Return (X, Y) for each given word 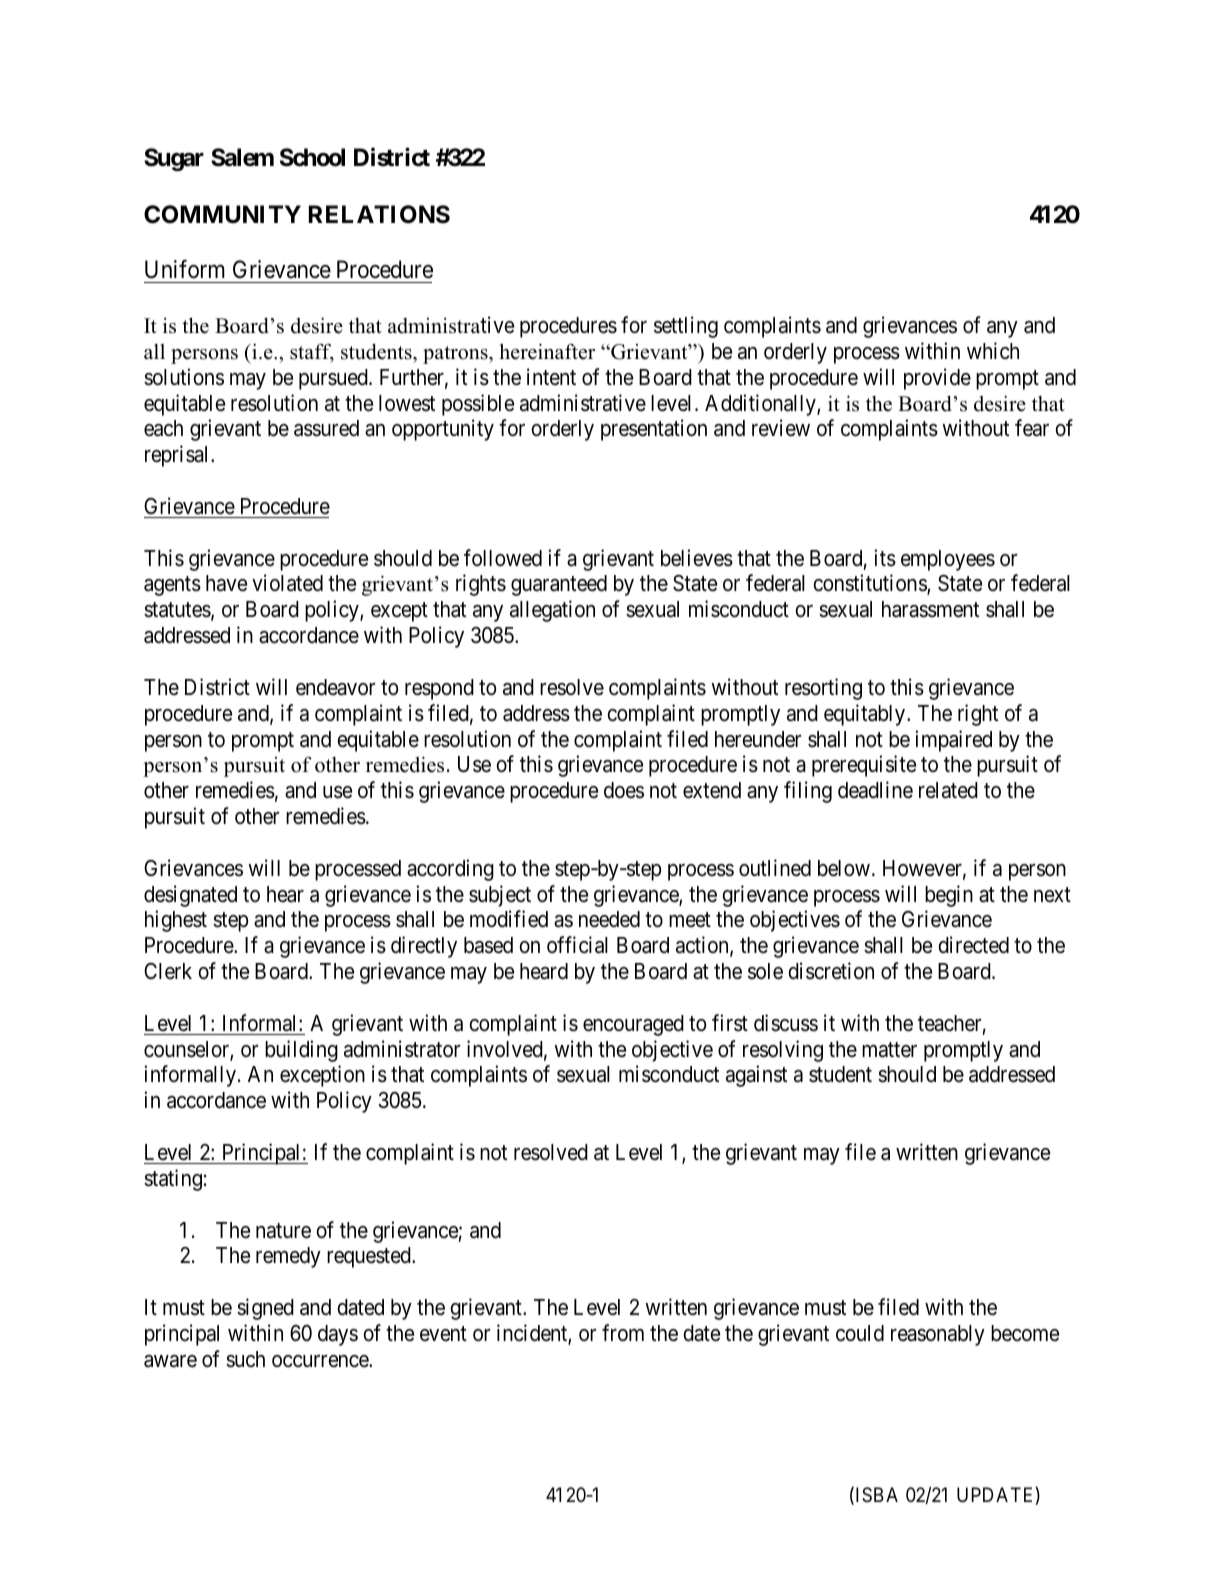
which (993, 351)
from (623, 1332)
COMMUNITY (222, 214)
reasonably (938, 1335)
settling (686, 327)
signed (265, 1309)
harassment (930, 609)
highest (176, 921)
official (577, 945)
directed (974, 945)
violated (287, 583)
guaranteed (559, 585)
